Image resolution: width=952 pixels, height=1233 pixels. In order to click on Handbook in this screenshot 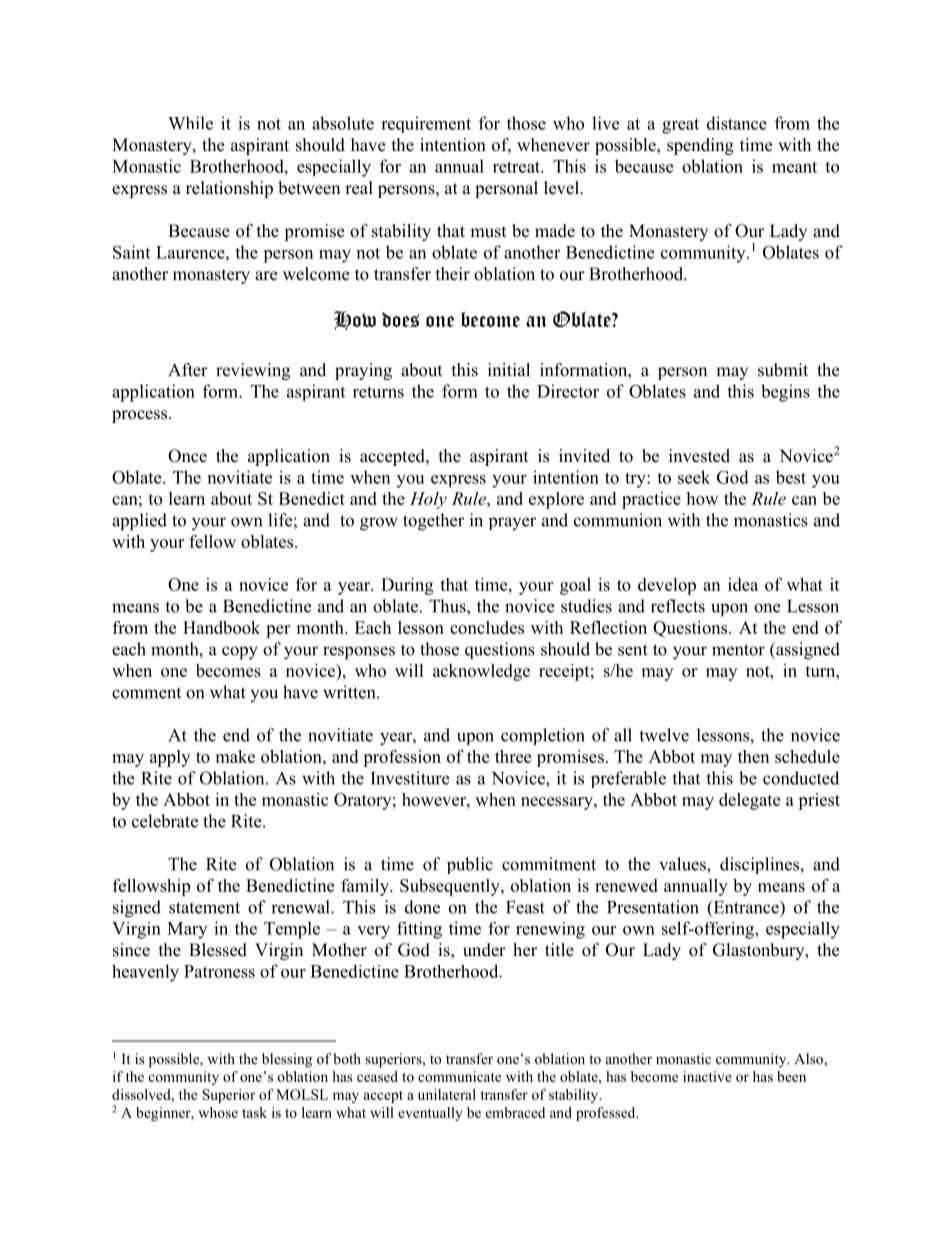, I will do `click(221, 627)`.
